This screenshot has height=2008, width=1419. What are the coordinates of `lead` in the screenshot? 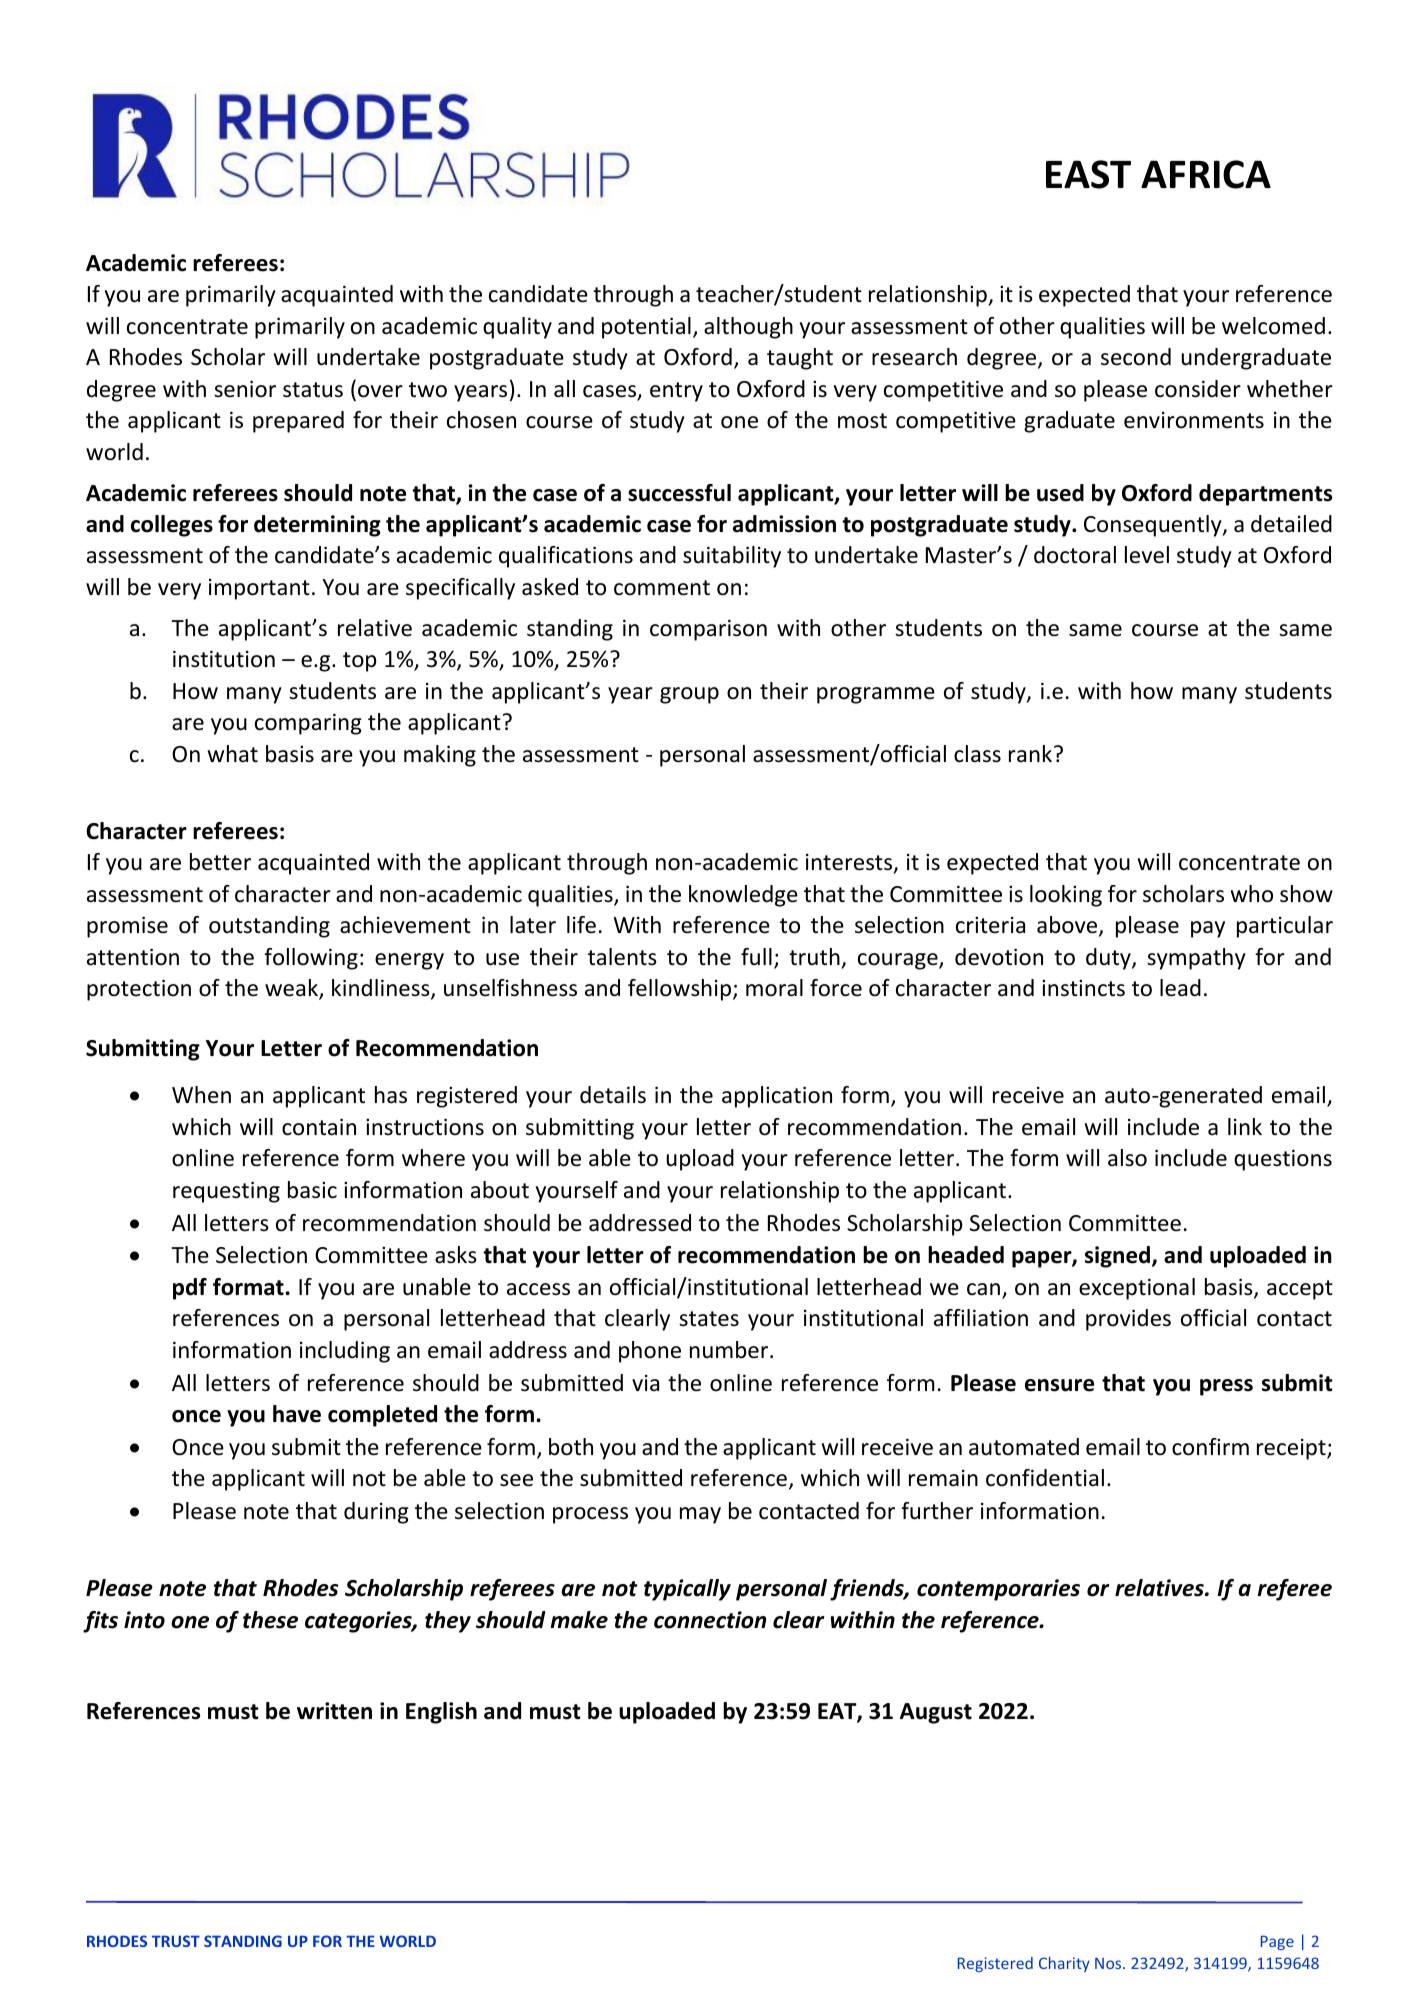 It's located at (1180, 988).
